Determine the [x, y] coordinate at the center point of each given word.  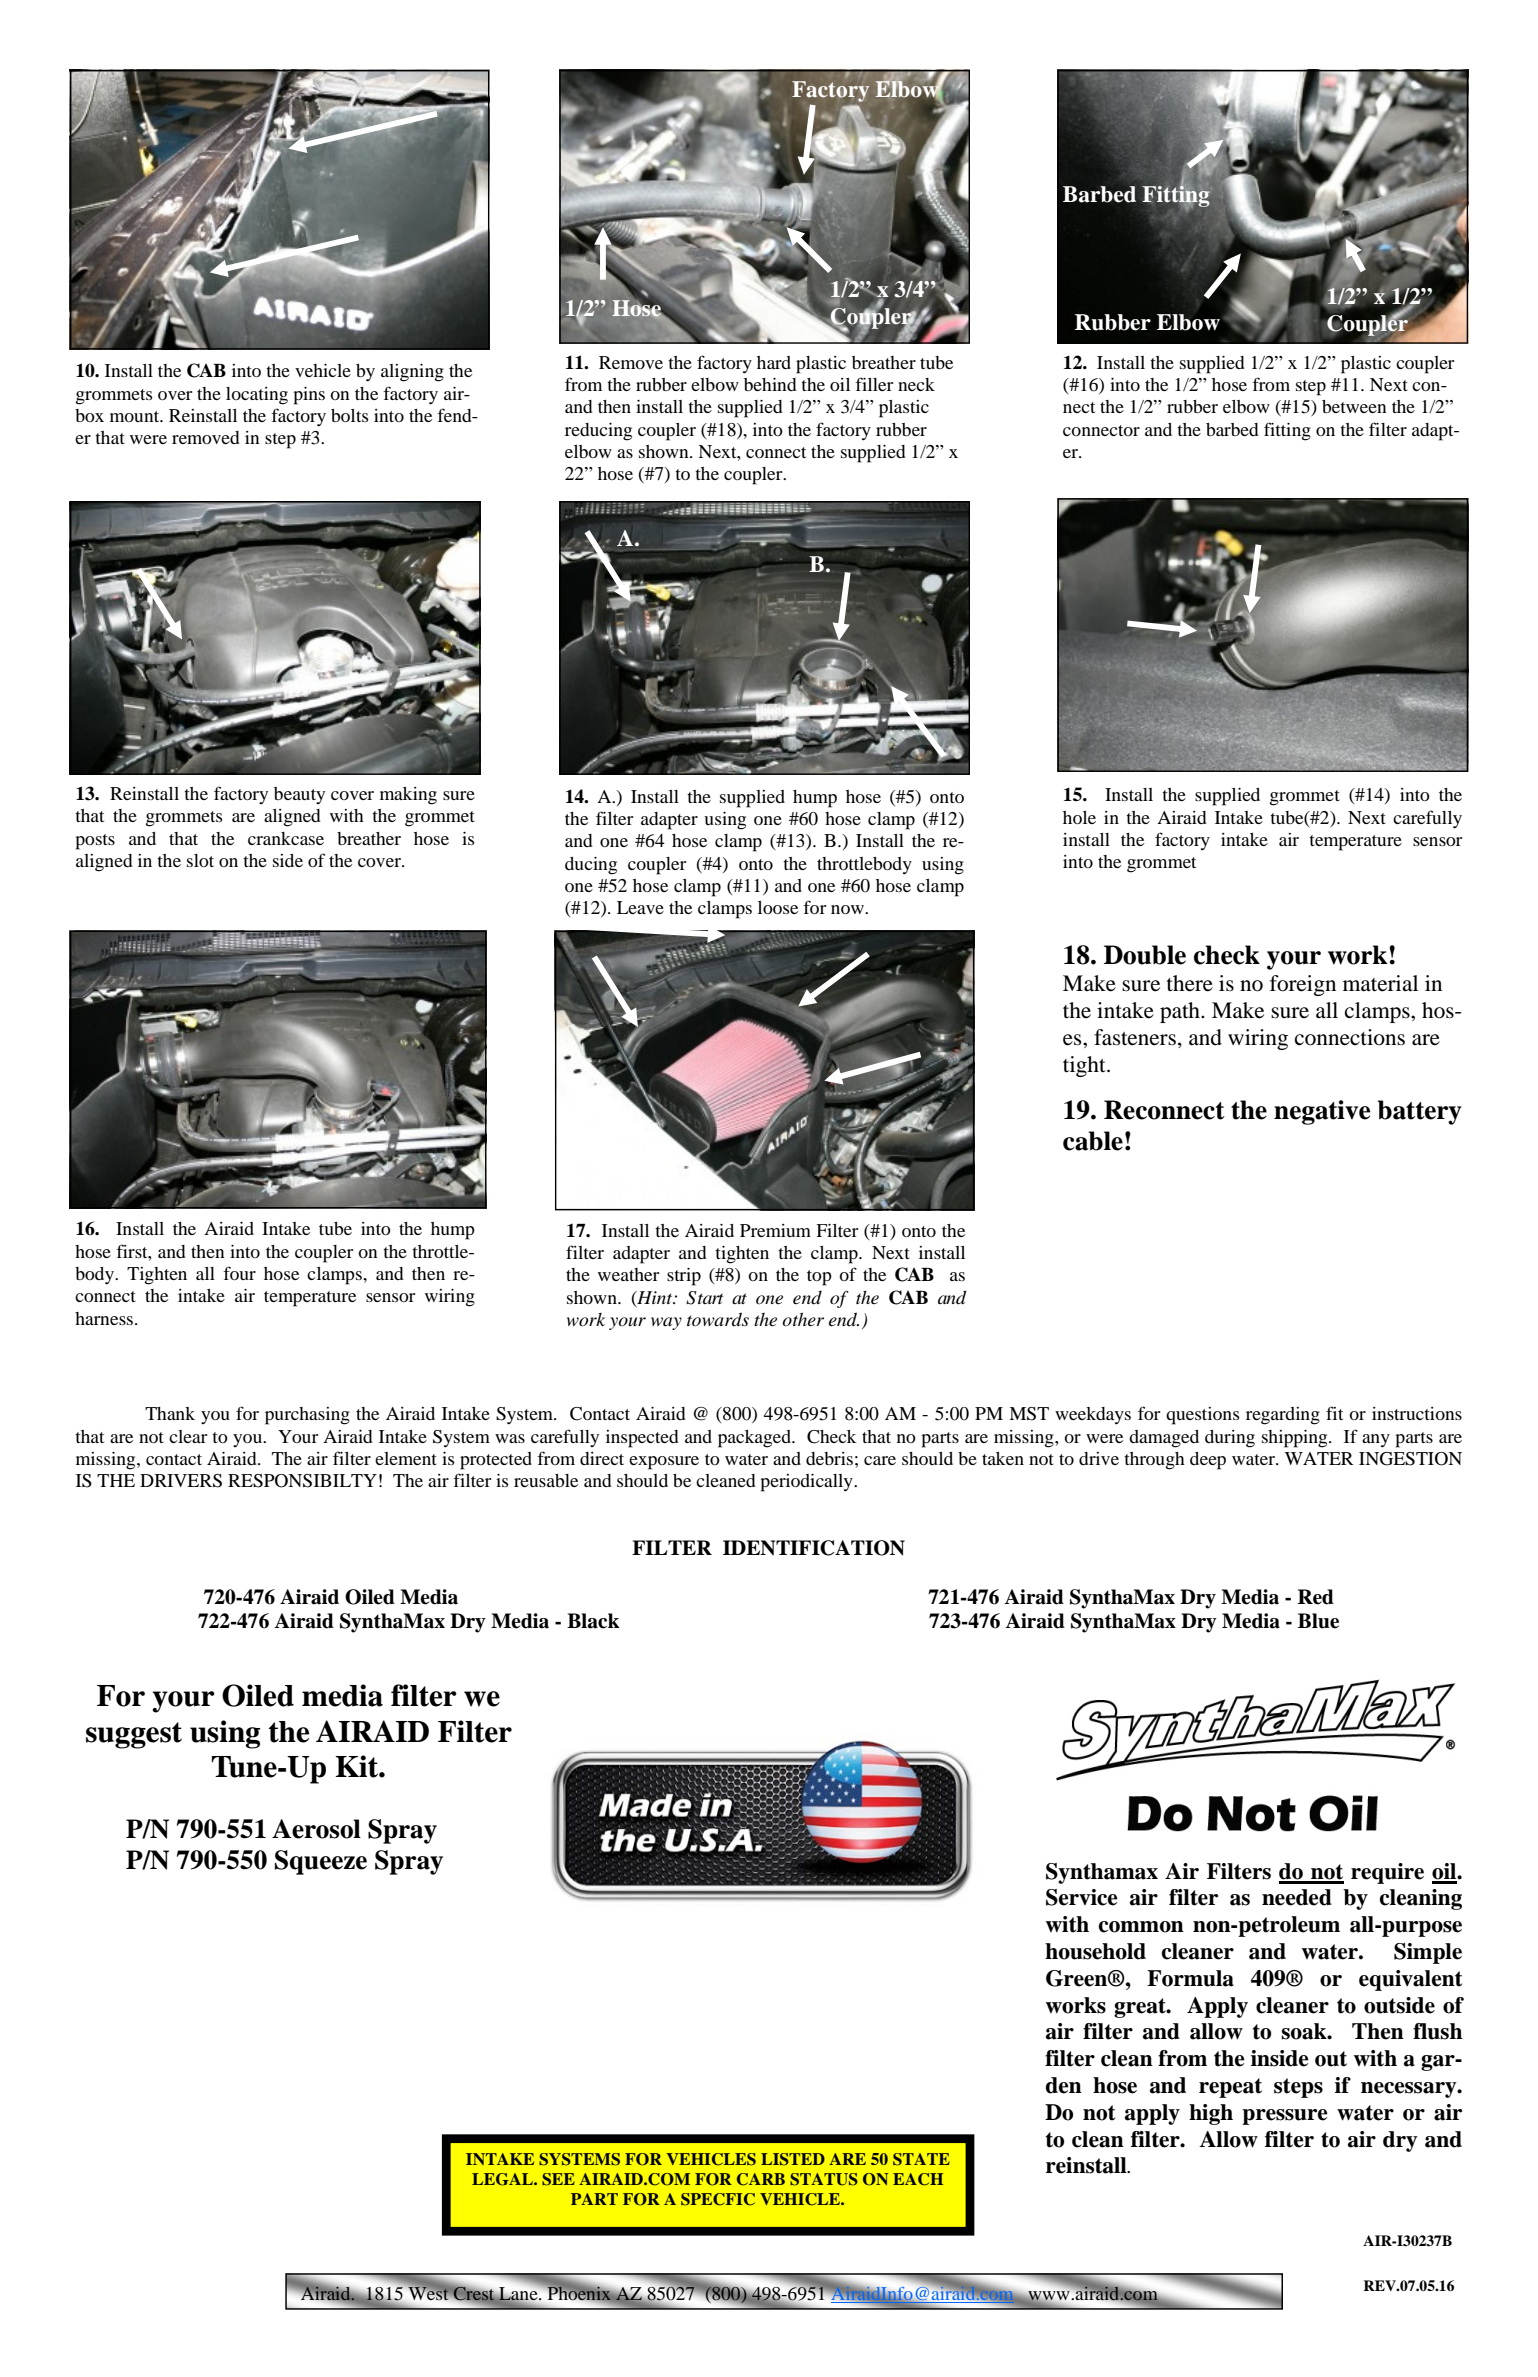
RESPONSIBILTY [302, 1481]
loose [778, 907]
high [1211, 2114]
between [1354, 406]
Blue [1318, 1621]
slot [200, 860]
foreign [1303, 985]
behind [770, 384]
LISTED [793, 2159]
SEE [558, 2179]
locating [257, 396]
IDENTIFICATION [814, 1548]
